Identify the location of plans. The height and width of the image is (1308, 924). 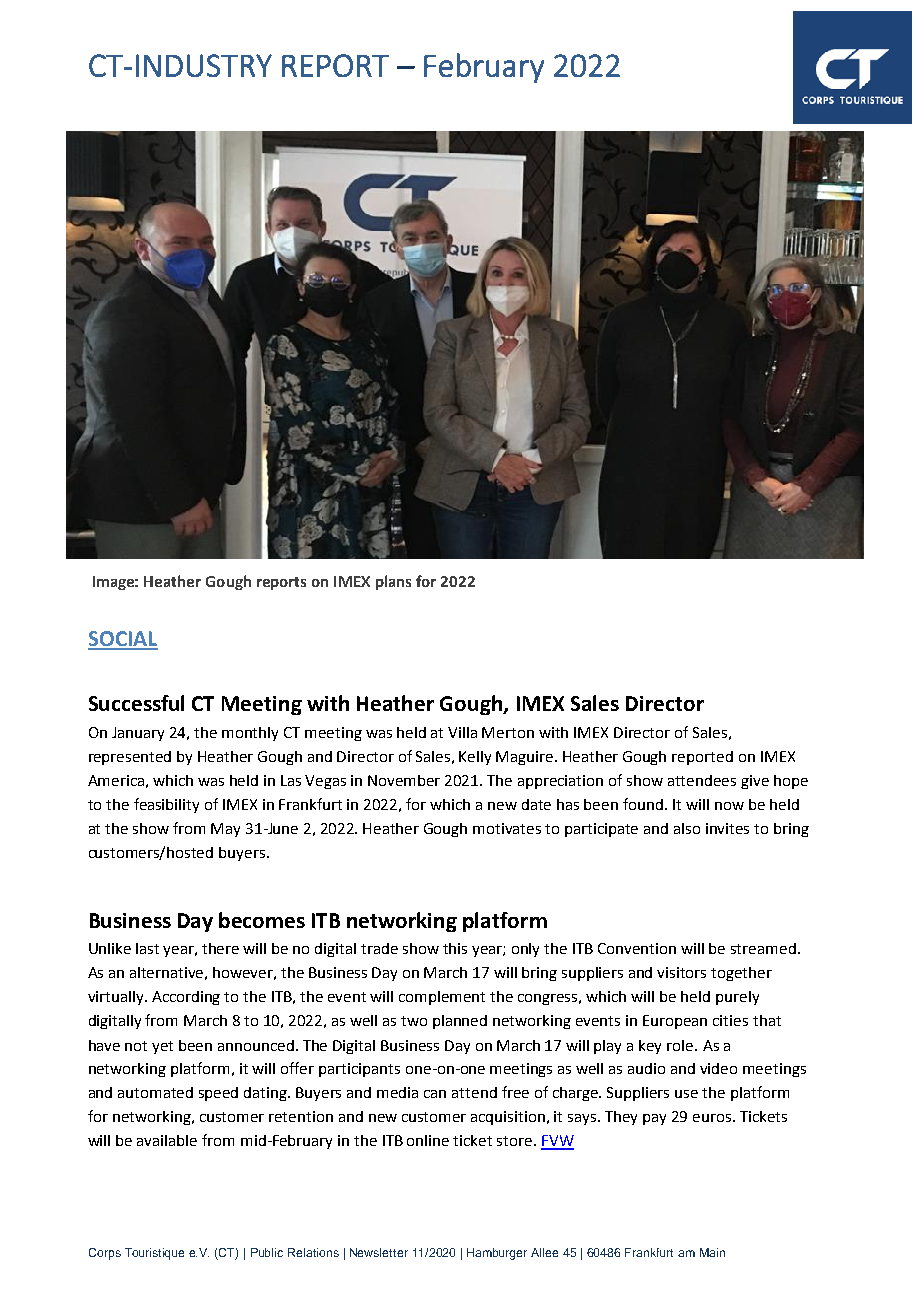
(393, 582).
